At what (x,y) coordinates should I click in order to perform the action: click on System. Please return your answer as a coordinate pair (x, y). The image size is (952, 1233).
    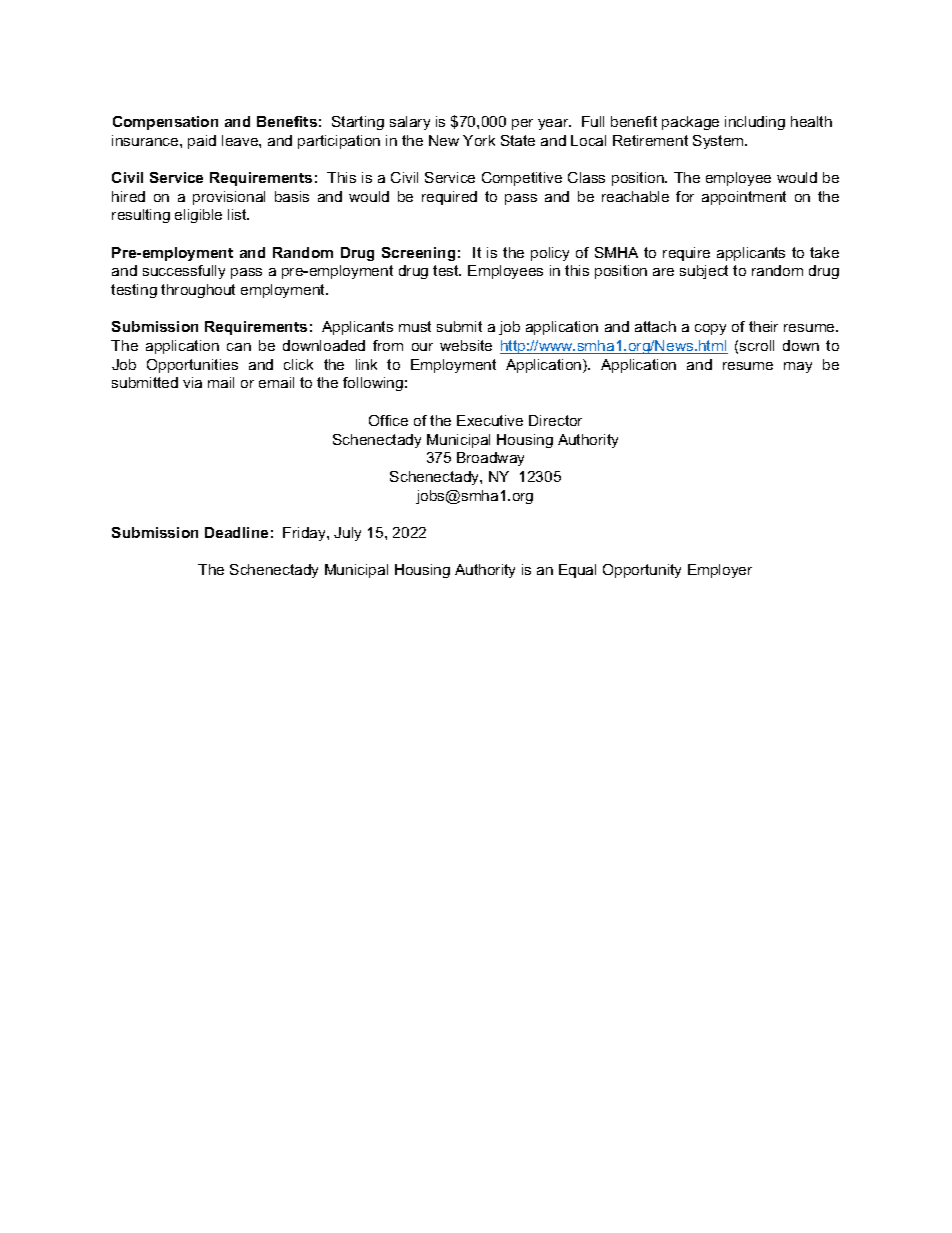
    Looking at the image, I should click on (719, 142).
